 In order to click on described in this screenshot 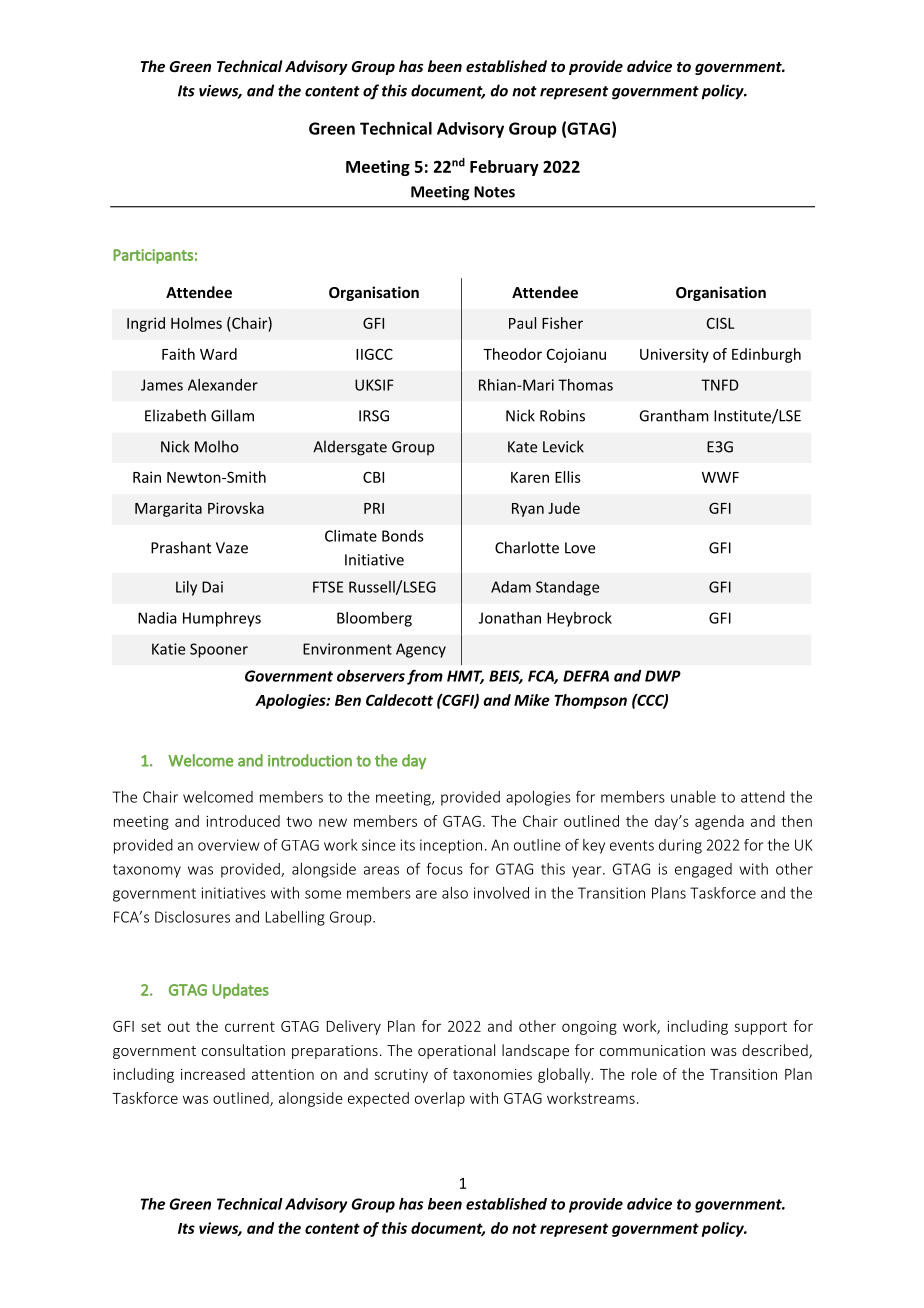, I will do `click(776, 1051)`.
